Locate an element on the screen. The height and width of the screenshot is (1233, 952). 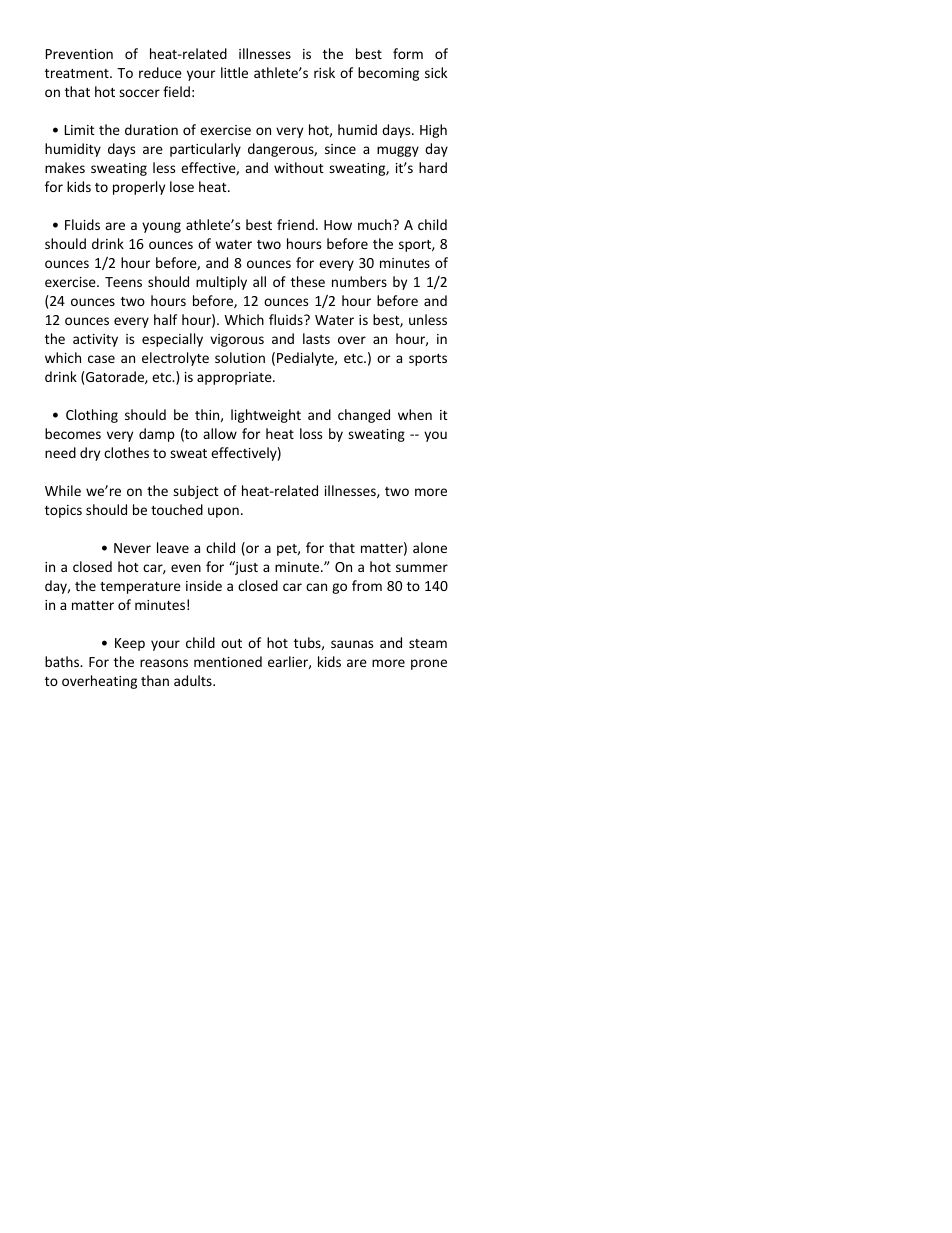
treatment is located at coordinates (78, 73).
